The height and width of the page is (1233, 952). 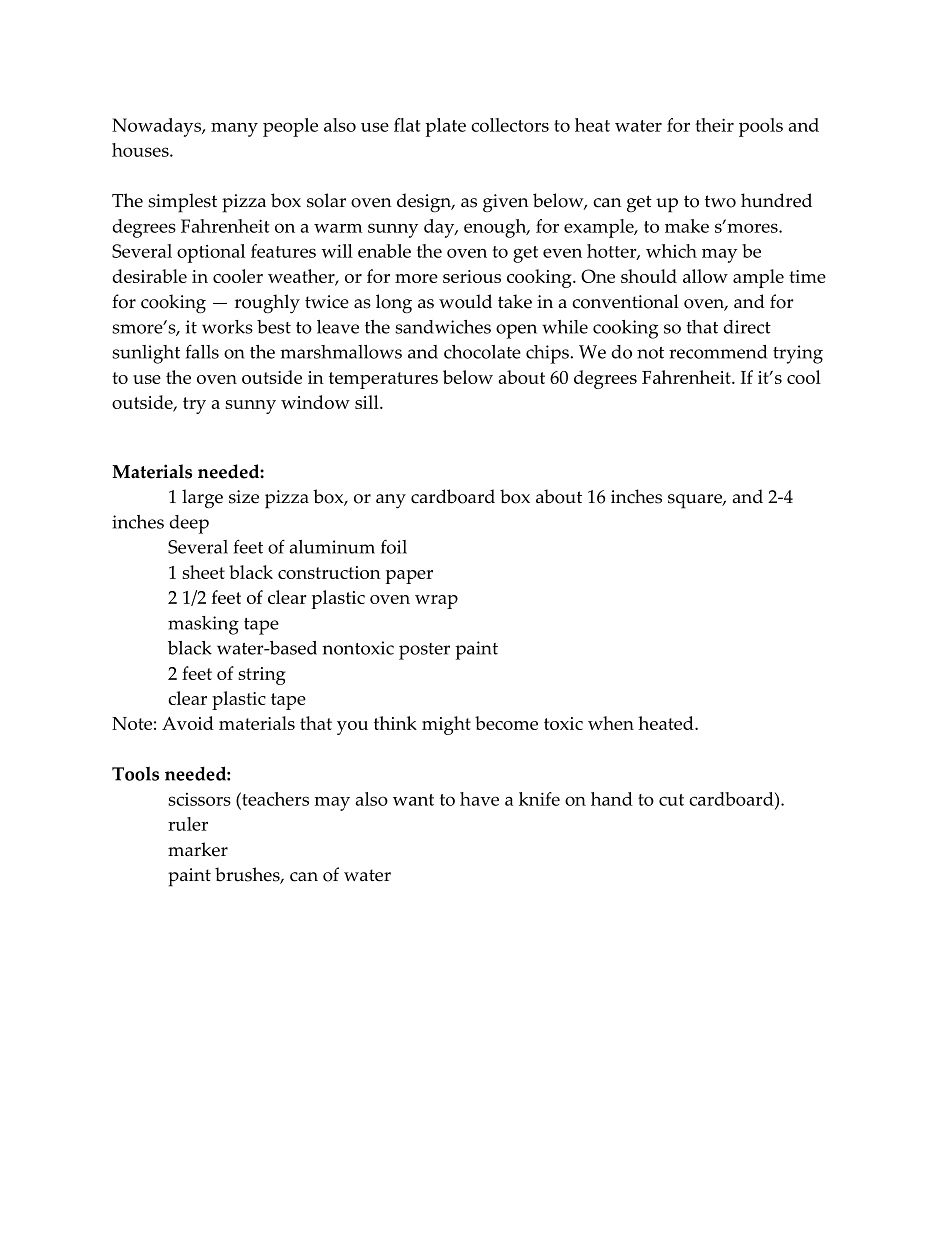 What do you see at coordinates (696, 501) in the page?
I see `square` at bounding box center [696, 501].
